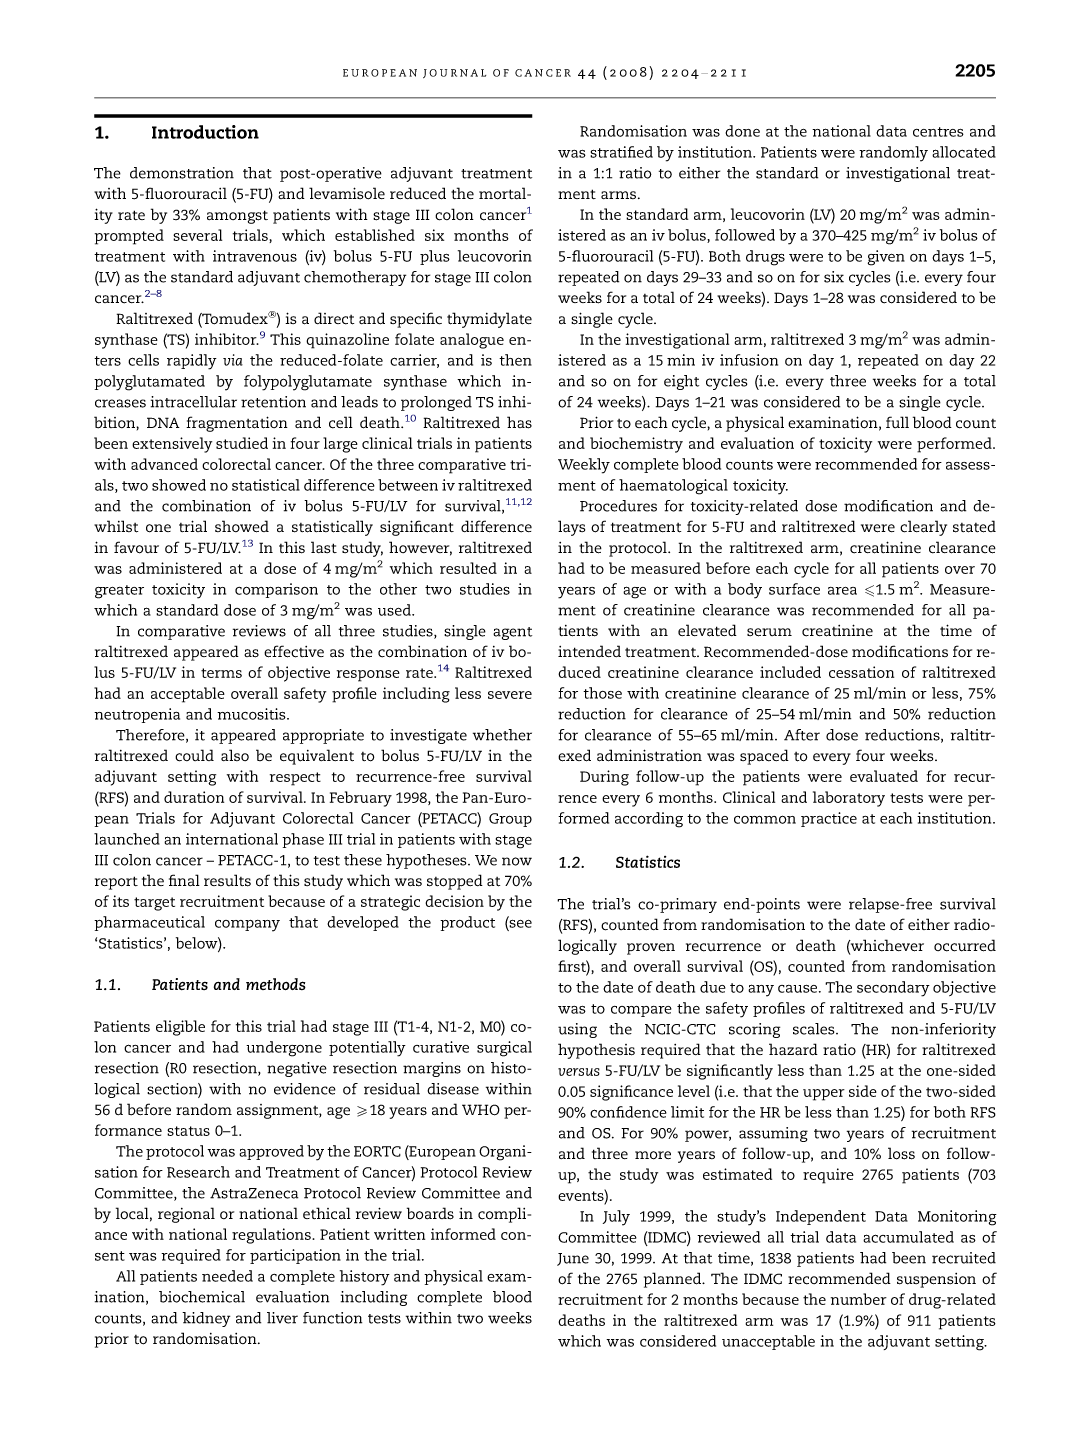 The width and height of the screenshot is (1082, 1442). I want to click on eligible, so click(180, 1028).
